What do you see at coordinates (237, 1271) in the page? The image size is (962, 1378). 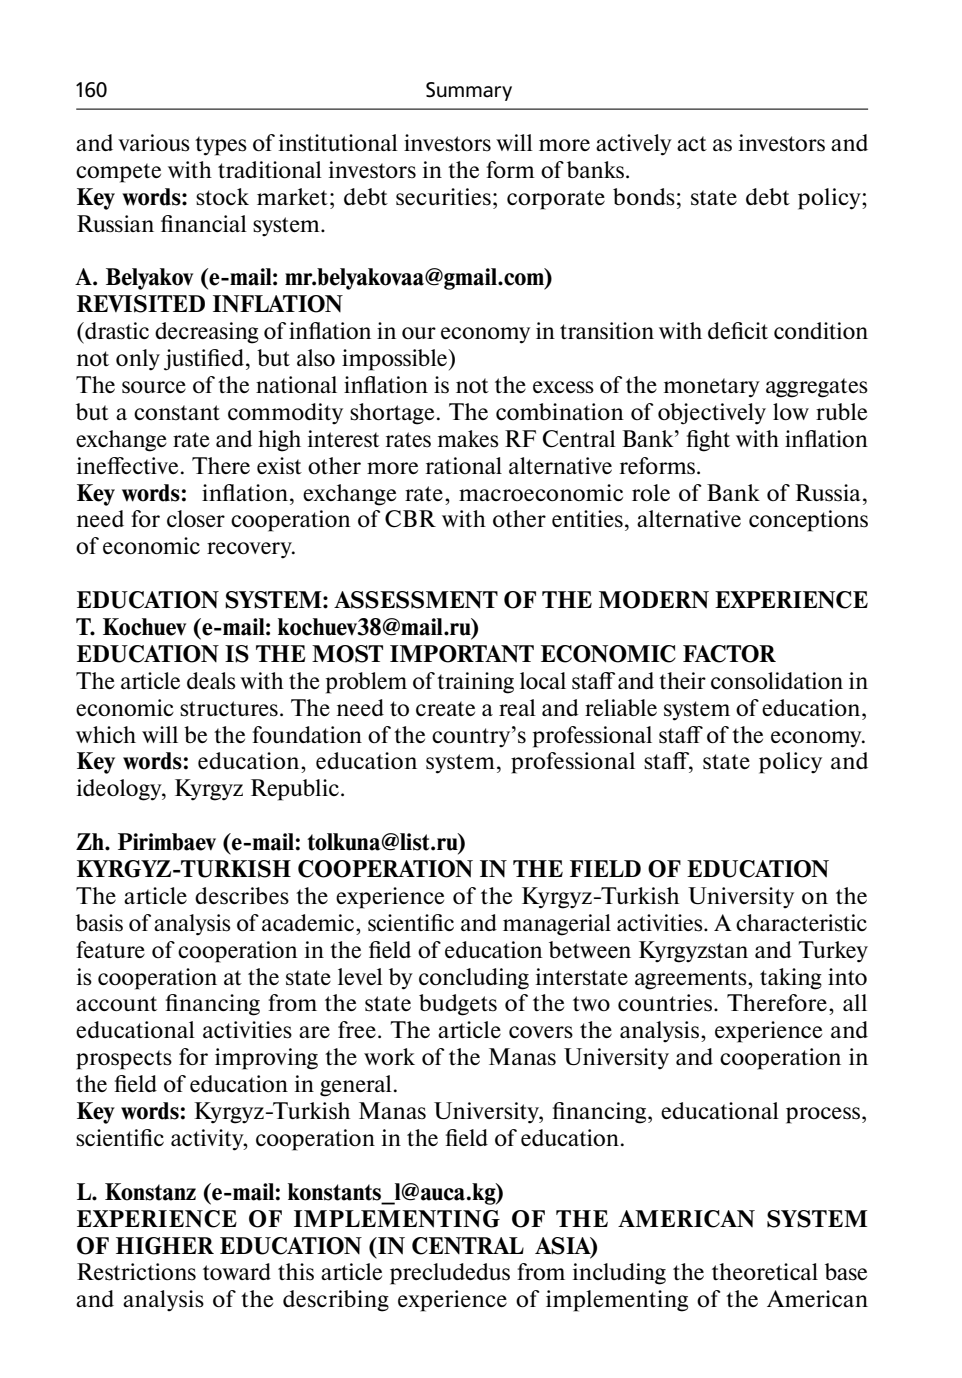 I see `toward` at bounding box center [237, 1271].
